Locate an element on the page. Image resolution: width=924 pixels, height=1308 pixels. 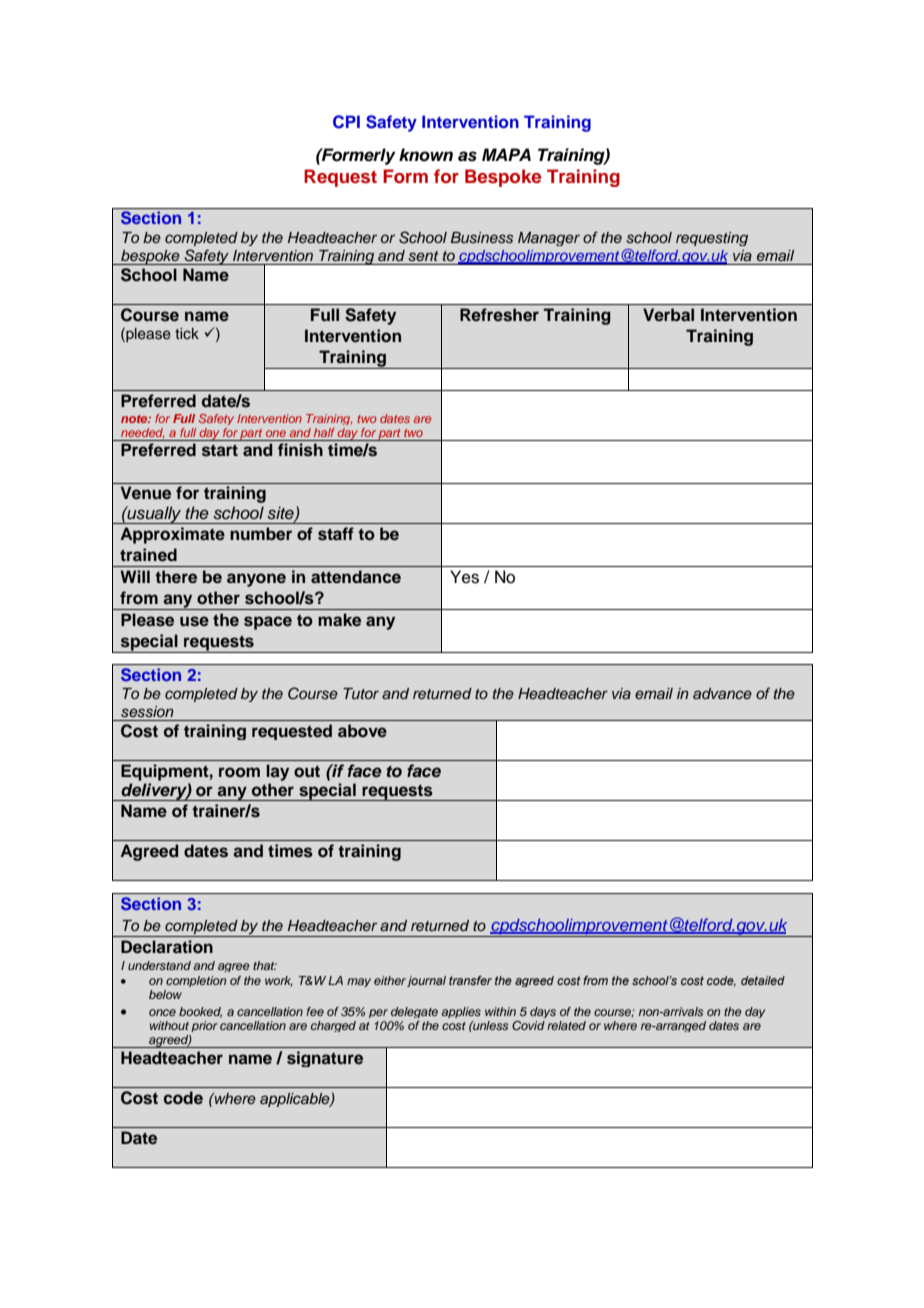
known is located at coordinates (426, 155).
